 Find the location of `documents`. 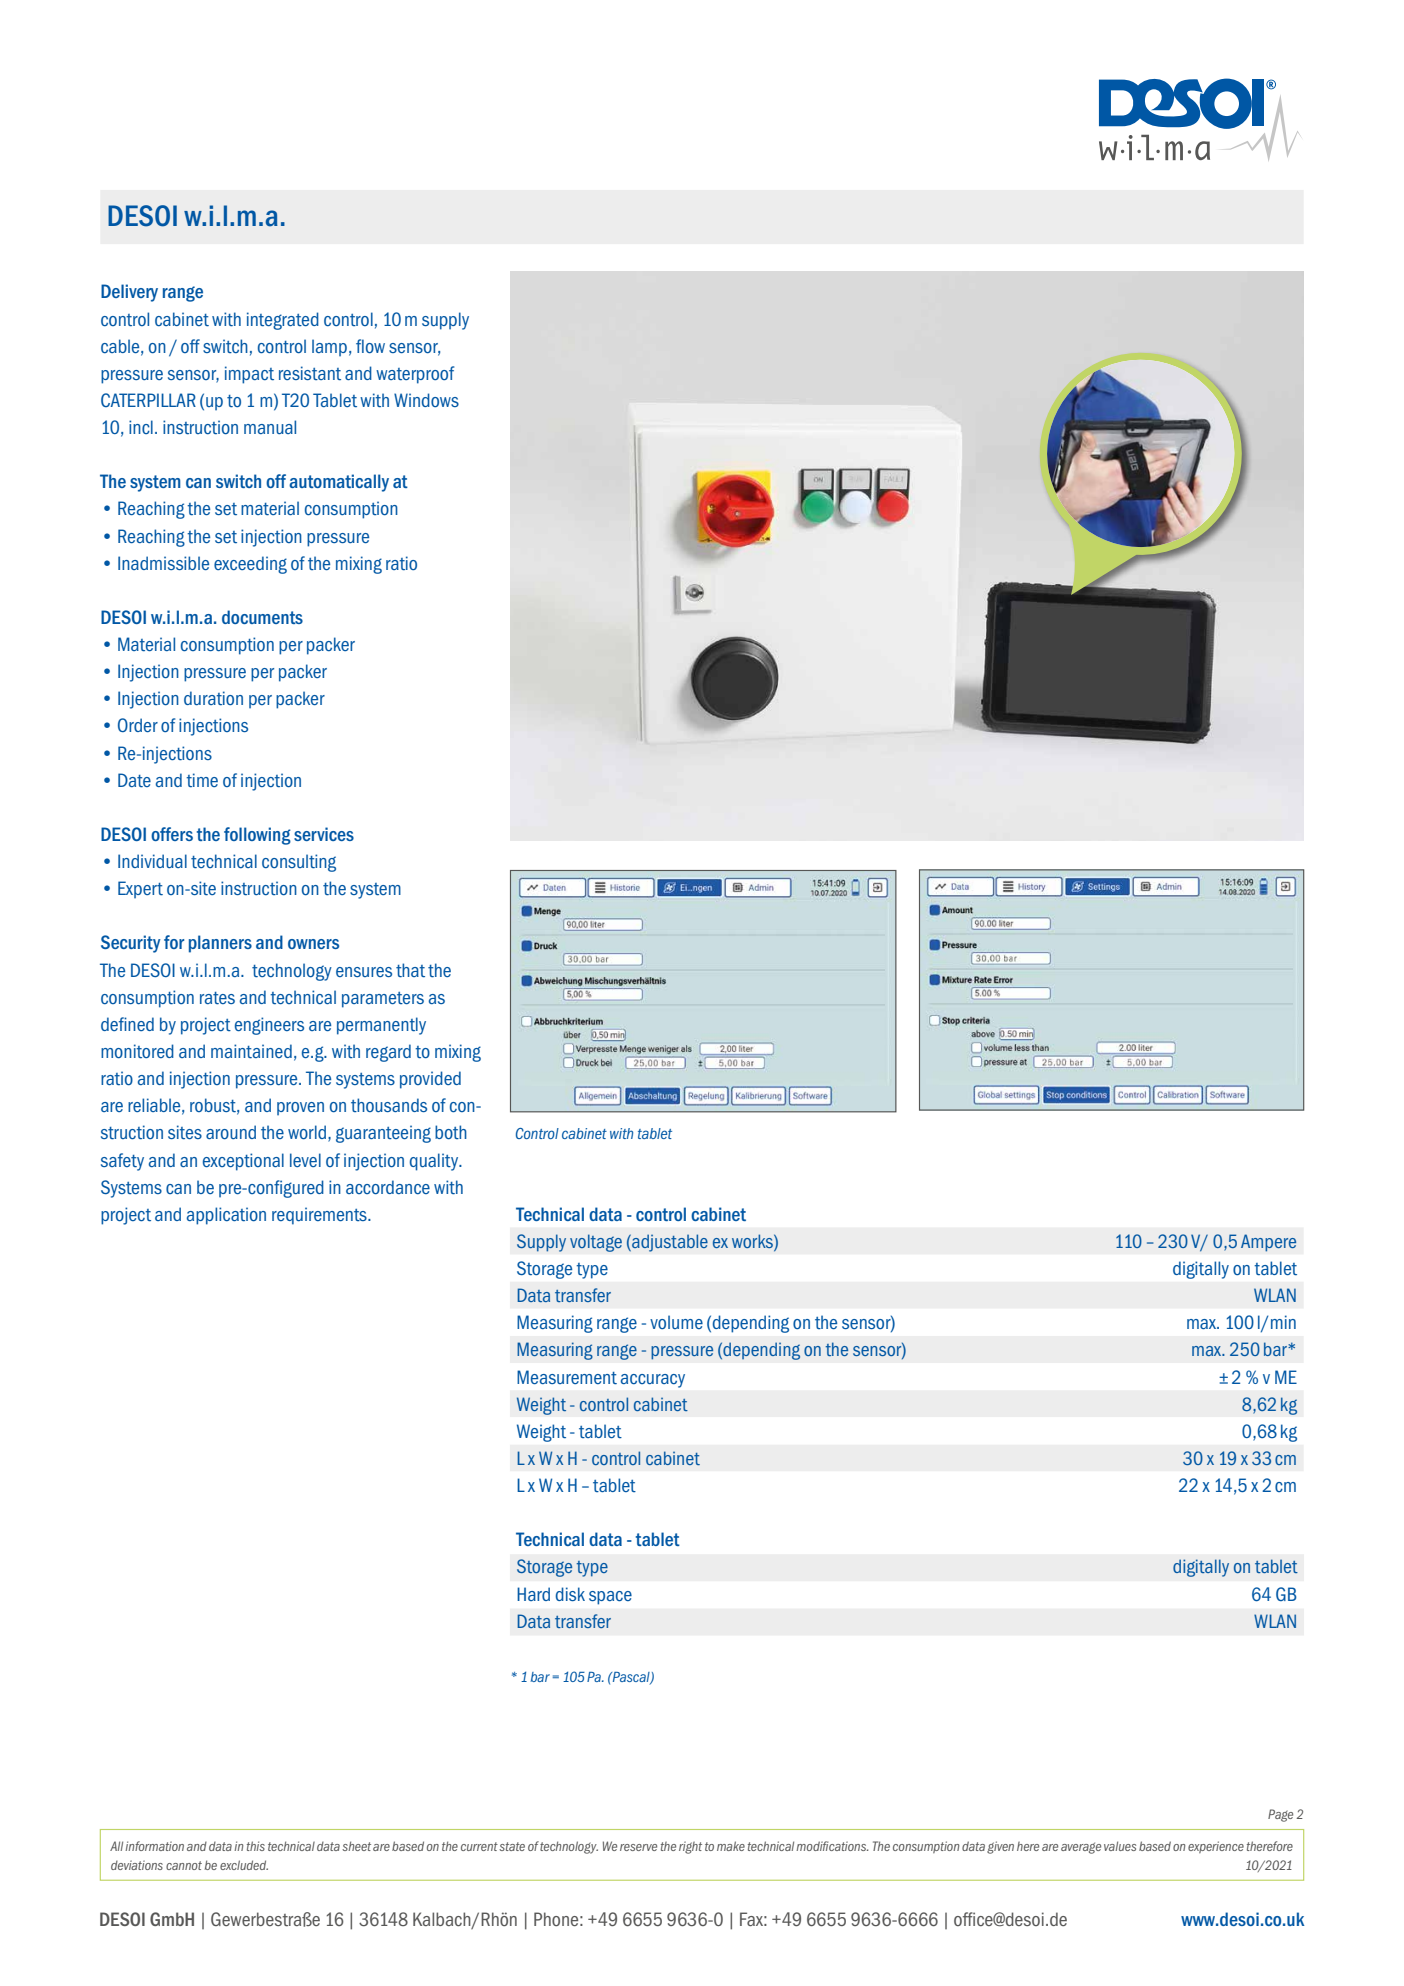

documents is located at coordinates (262, 617).
